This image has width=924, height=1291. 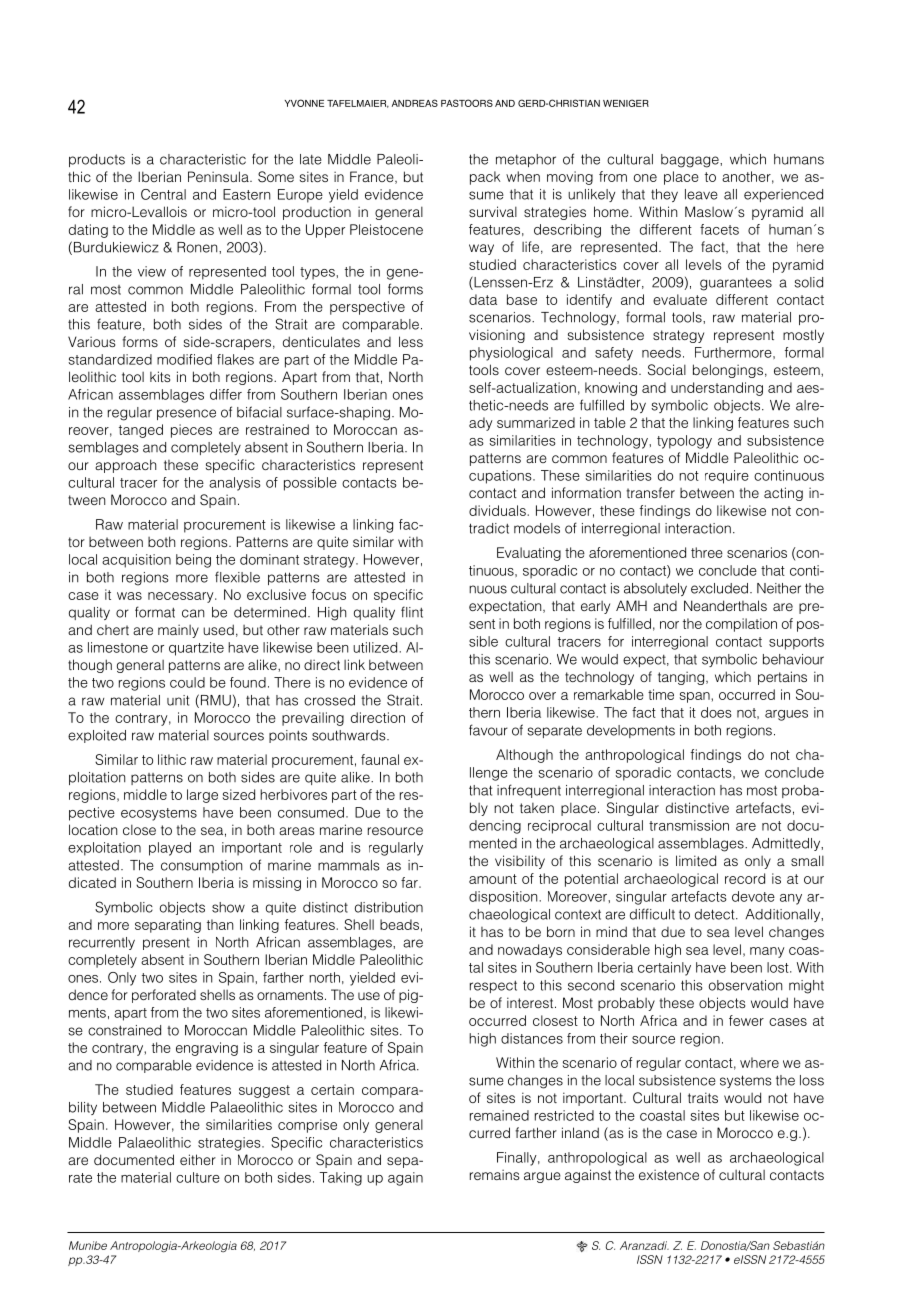 I want to click on culture, so click(x=198, y=1177).
